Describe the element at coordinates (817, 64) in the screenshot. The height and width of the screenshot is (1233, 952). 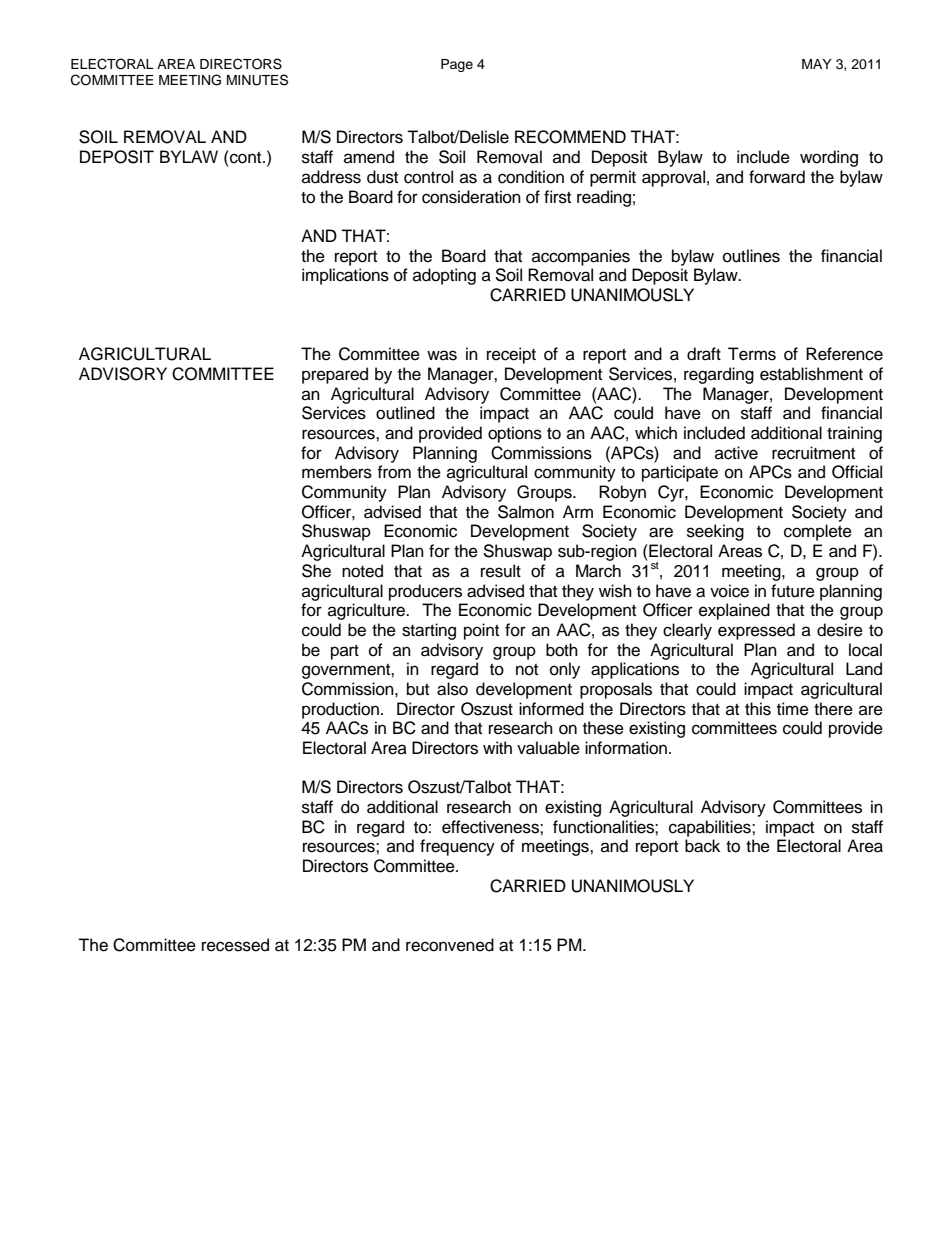
I see `MAY` at that location.
